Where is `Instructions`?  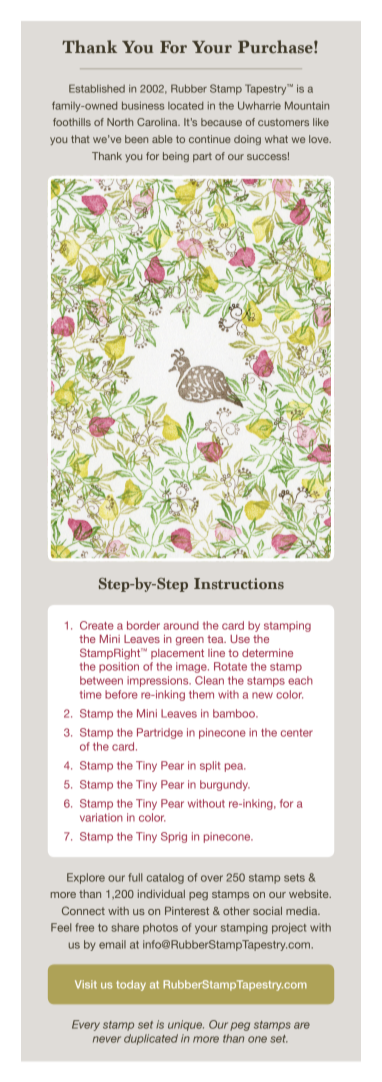
Instructions is located at coordinates (239, 583).
